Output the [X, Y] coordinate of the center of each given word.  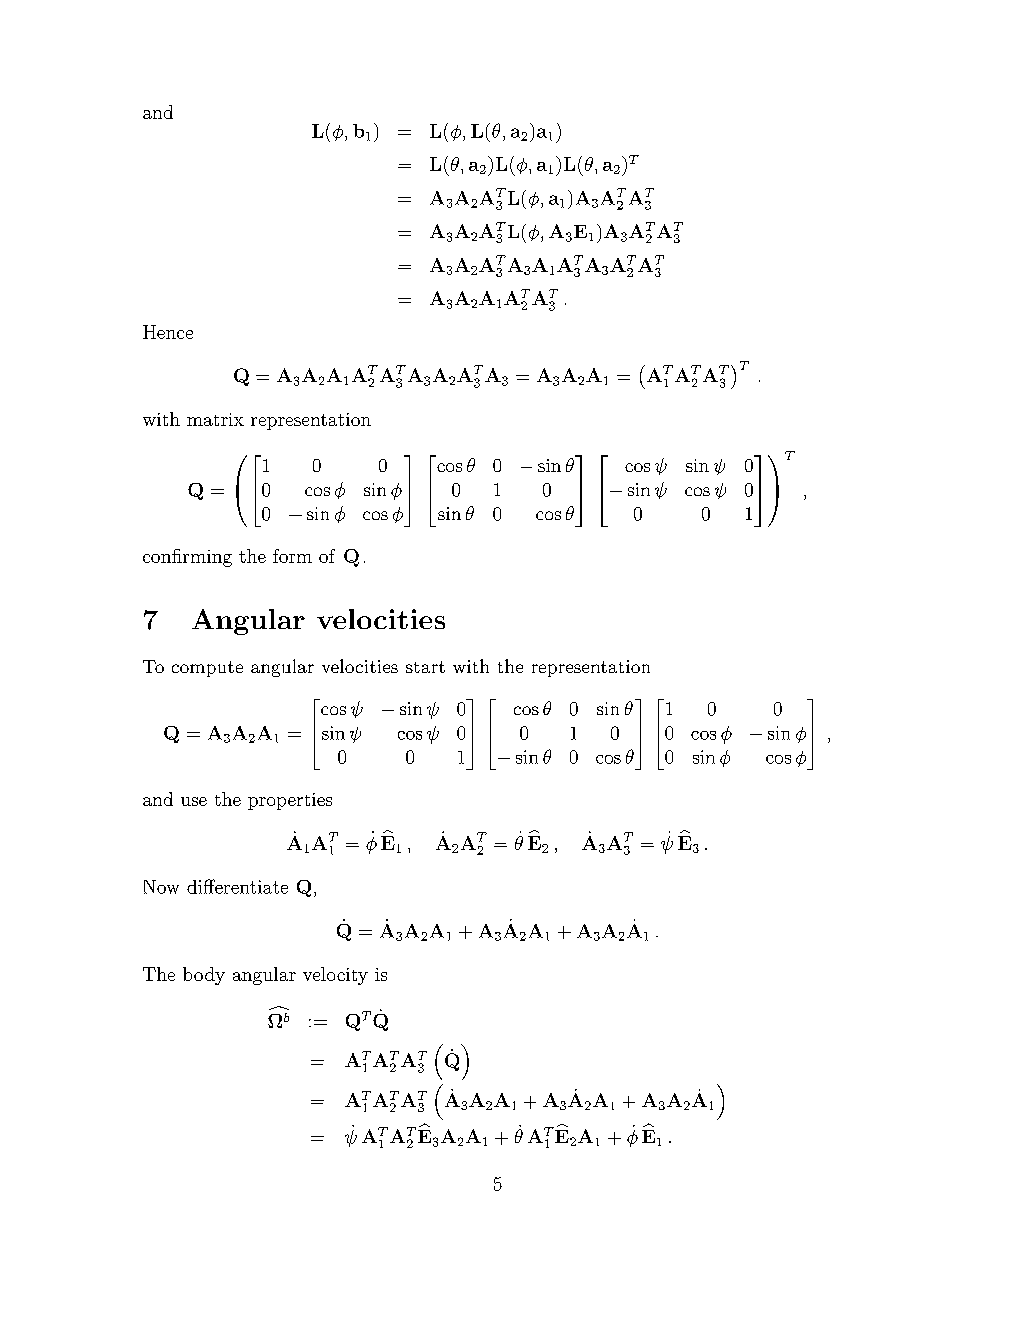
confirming [187, 558]
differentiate [237, 886]
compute [207, 669]
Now [161, 887]
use [194, 801]
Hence [168, 332]
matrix [215, 419]
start [425, 667]
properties [290, 801]
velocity [335, 976]
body [204, 976]
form [292, 556]
